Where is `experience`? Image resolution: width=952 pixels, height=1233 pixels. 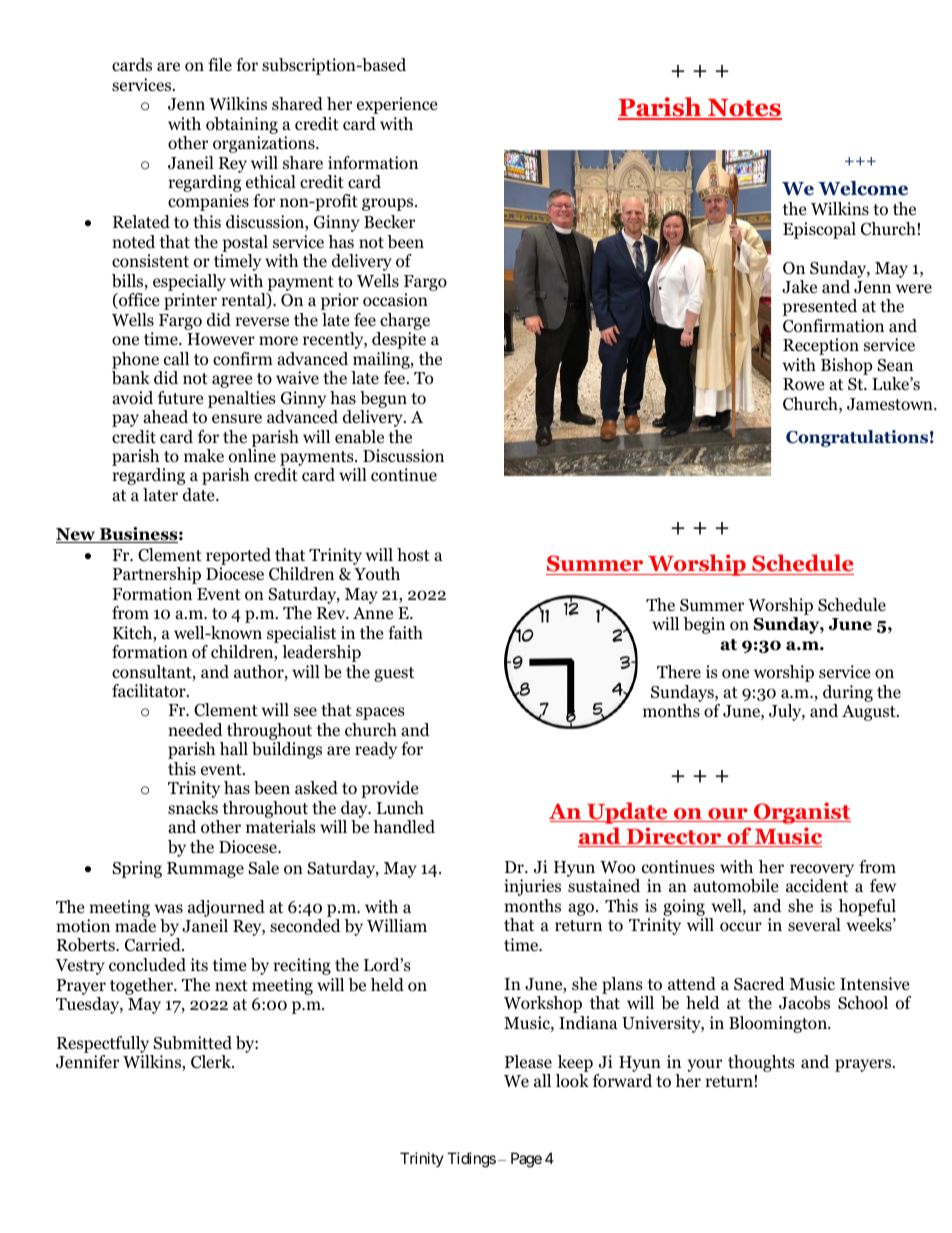 experience is located at coordinates (397, 105).
